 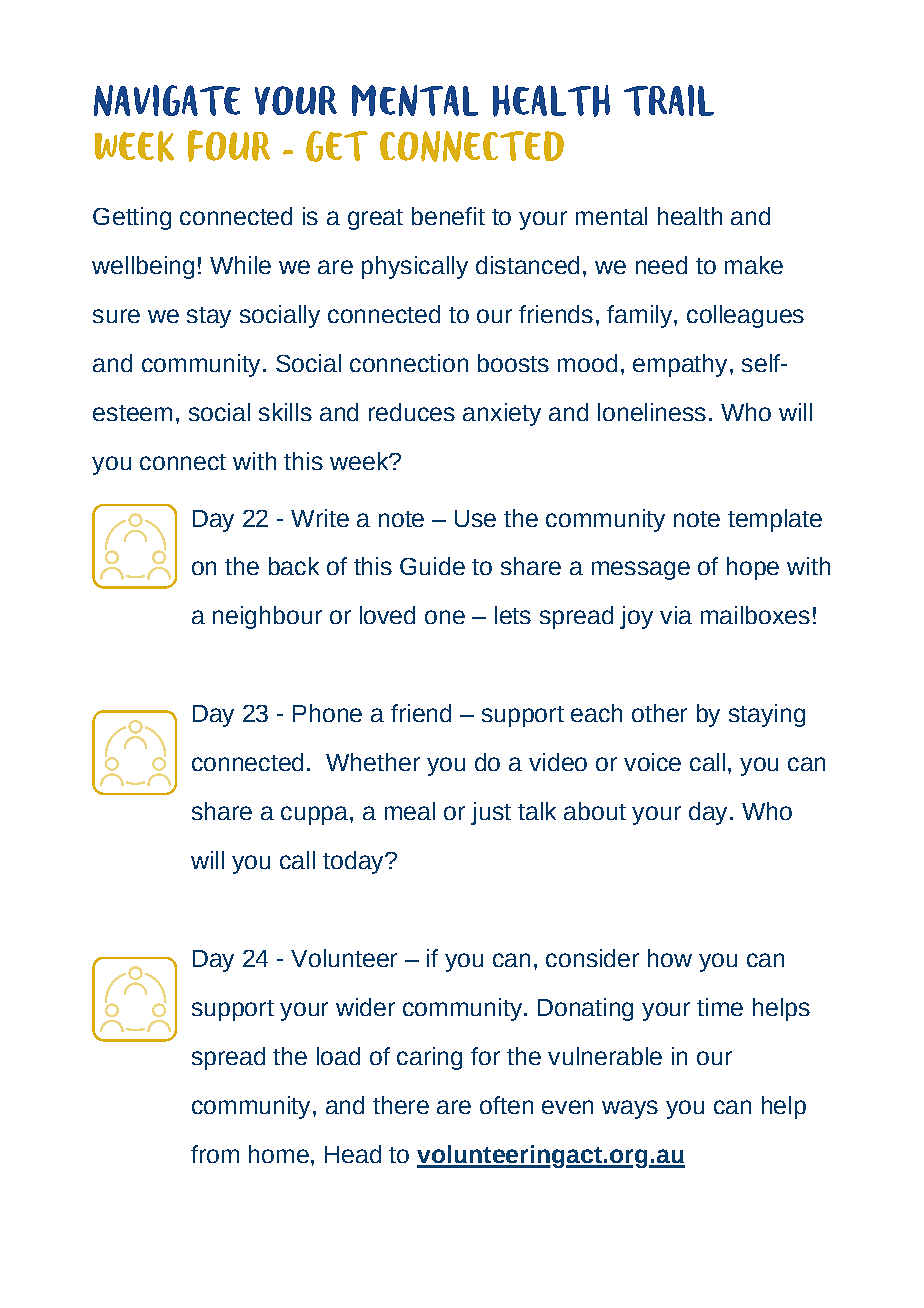 I want to click on TRAIL, so click(x=669, y=100).
